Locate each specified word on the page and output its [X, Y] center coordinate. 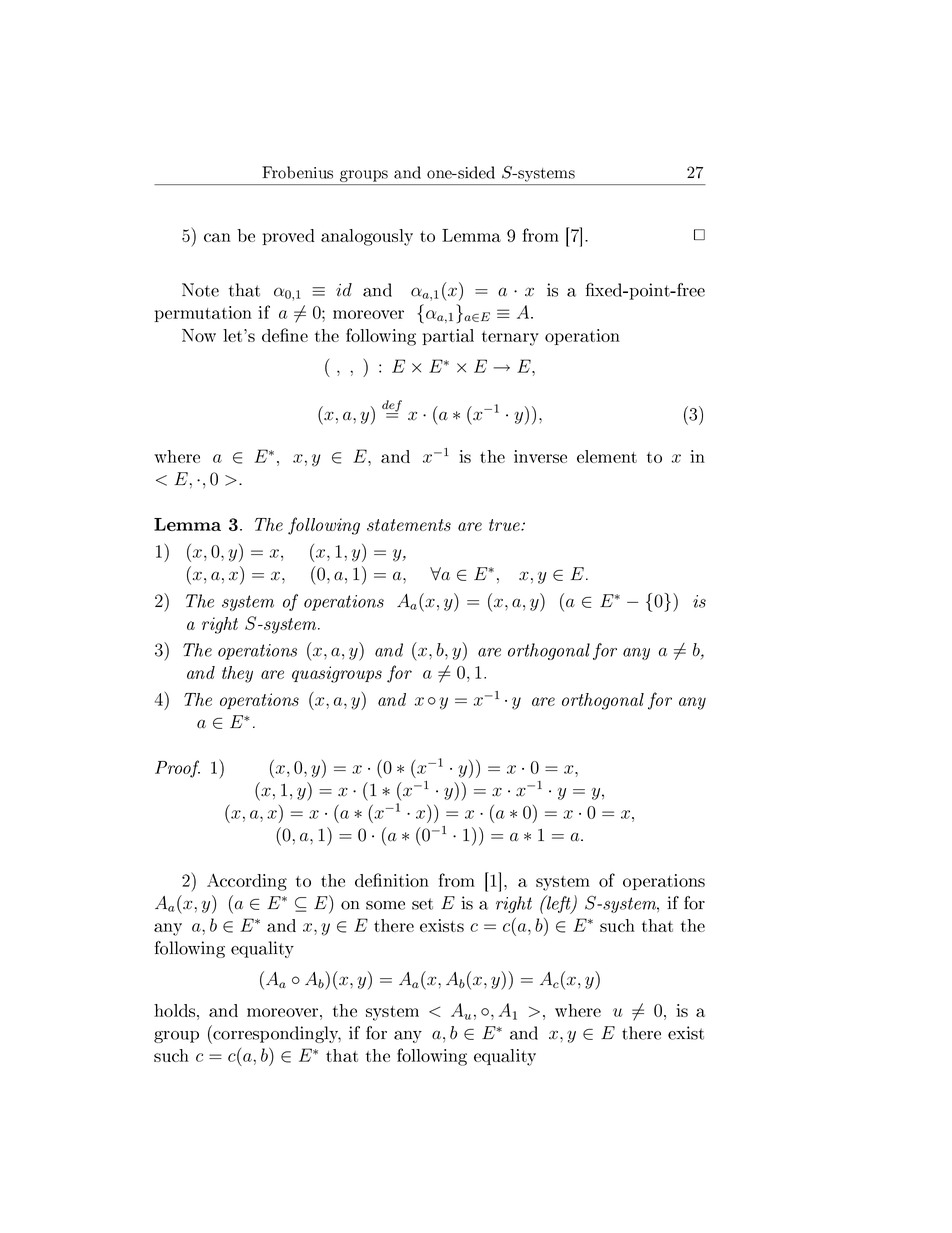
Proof [177, 769]
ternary [510, 338]
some [385, 905]
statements [409, 525]
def [392, 407]
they [237, 674]
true [505, 525]
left [559, 904]
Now [199, 335]
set [422, 904]
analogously [367, 237]
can [217, 237]
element [607, 456]
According [247, 882]
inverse [540, 456]
